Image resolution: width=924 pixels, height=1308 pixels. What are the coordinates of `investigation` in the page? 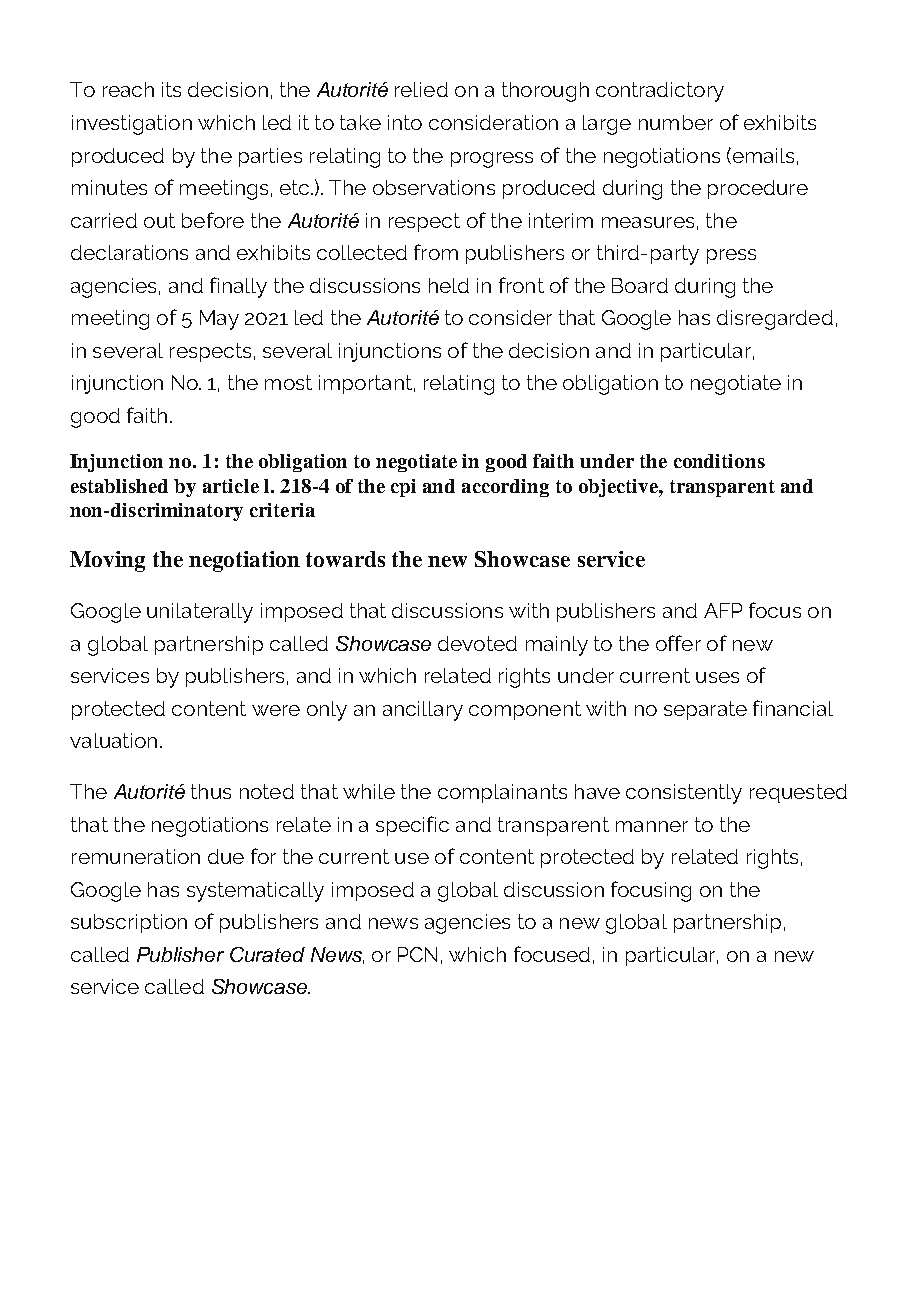 It's located at (132, 125).
